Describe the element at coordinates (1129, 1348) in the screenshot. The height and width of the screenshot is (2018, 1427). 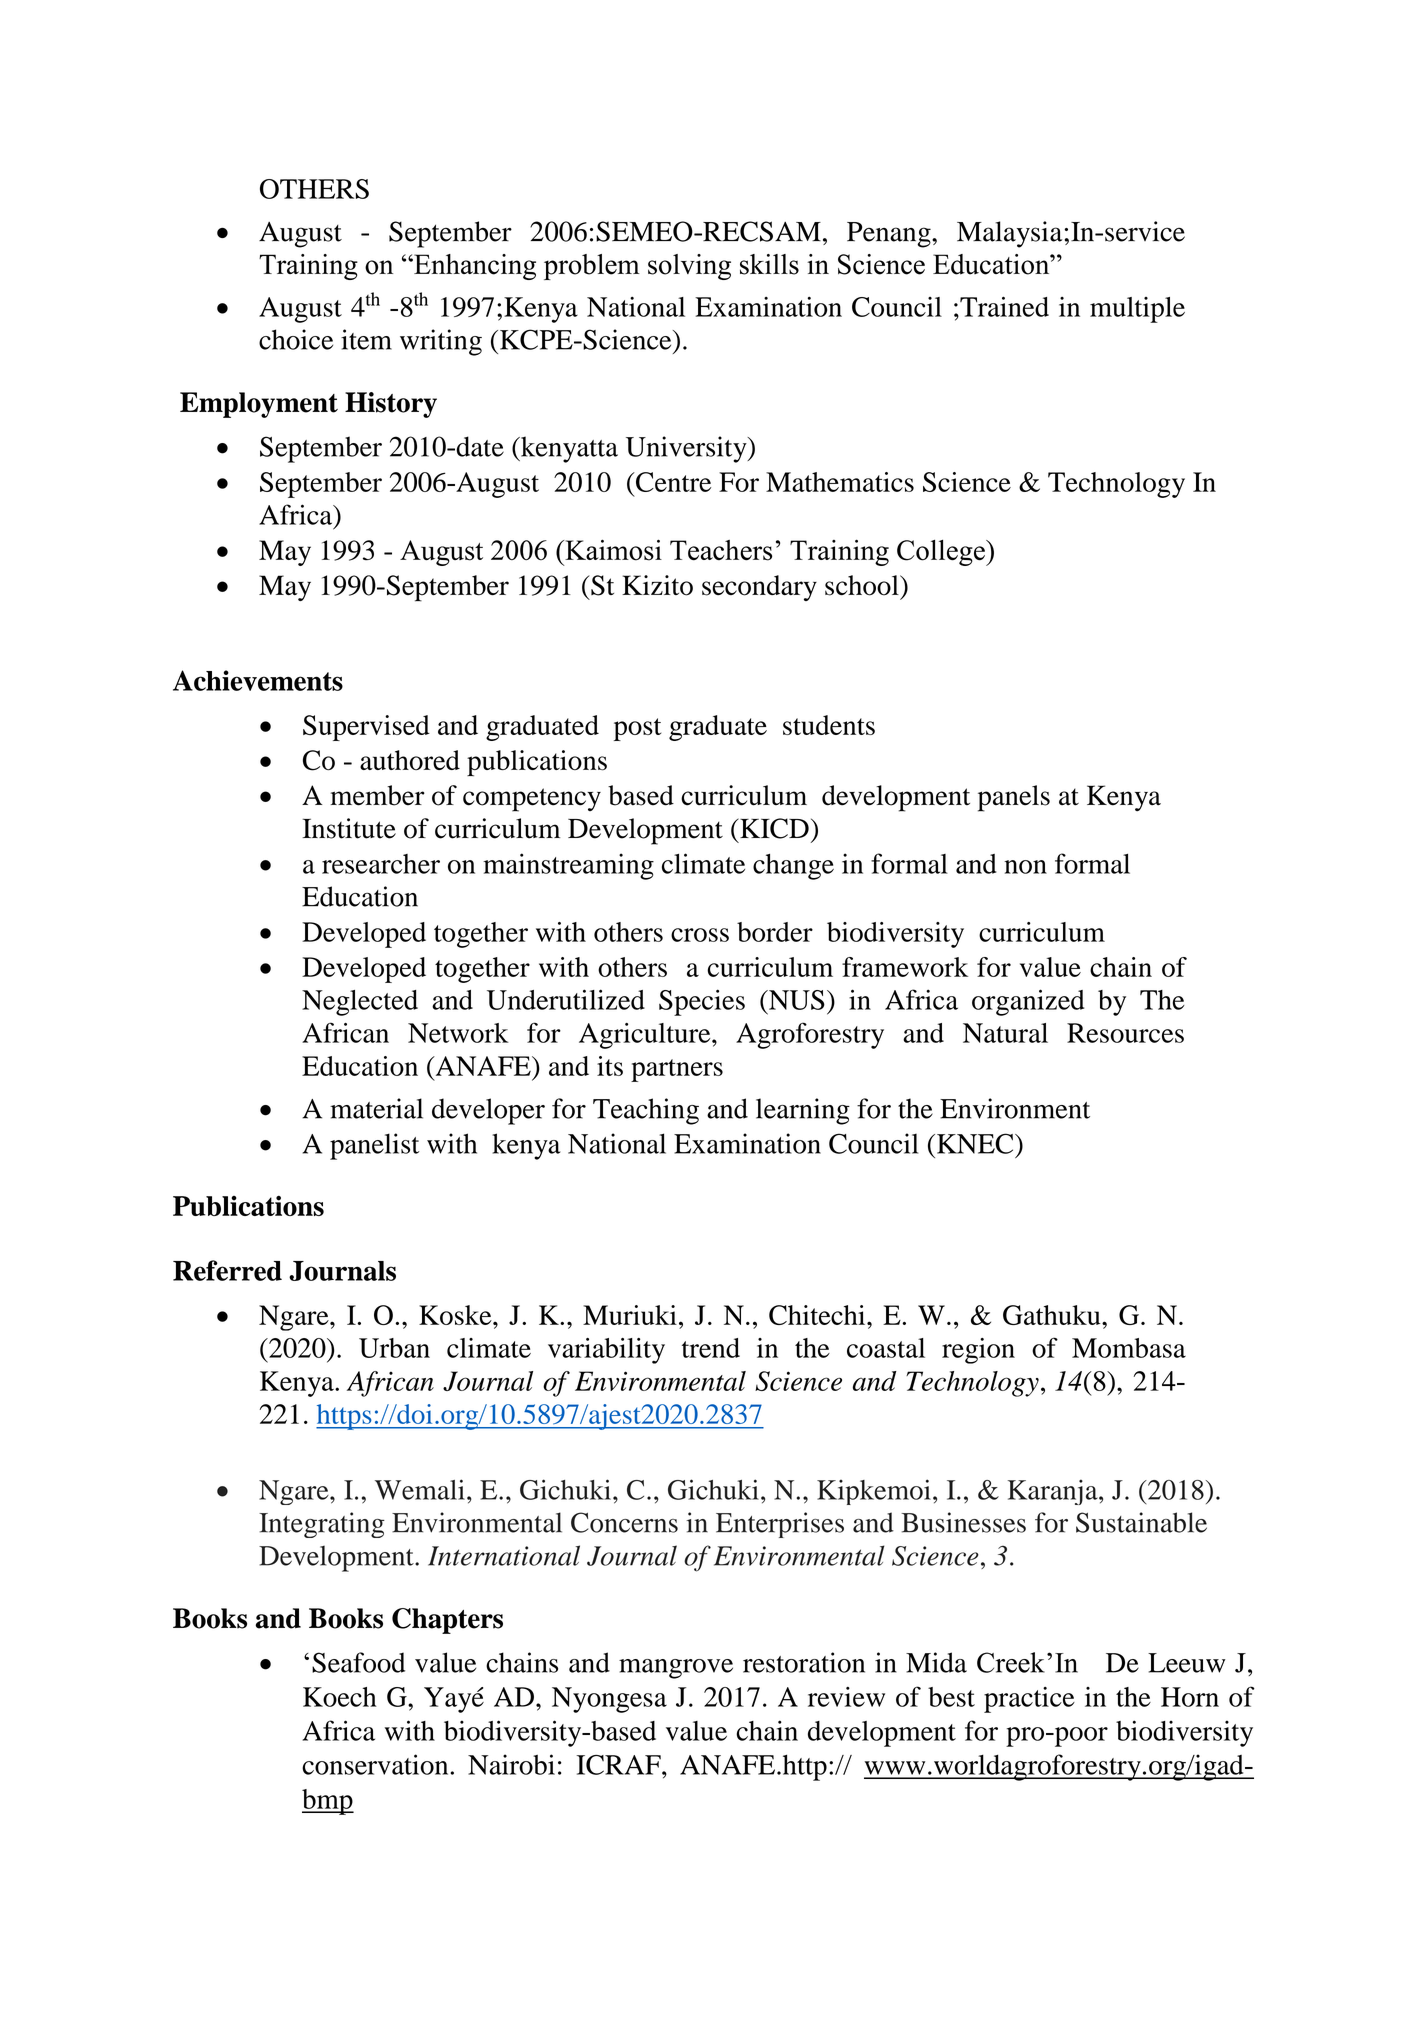
I see `Mombasa` at that location.
